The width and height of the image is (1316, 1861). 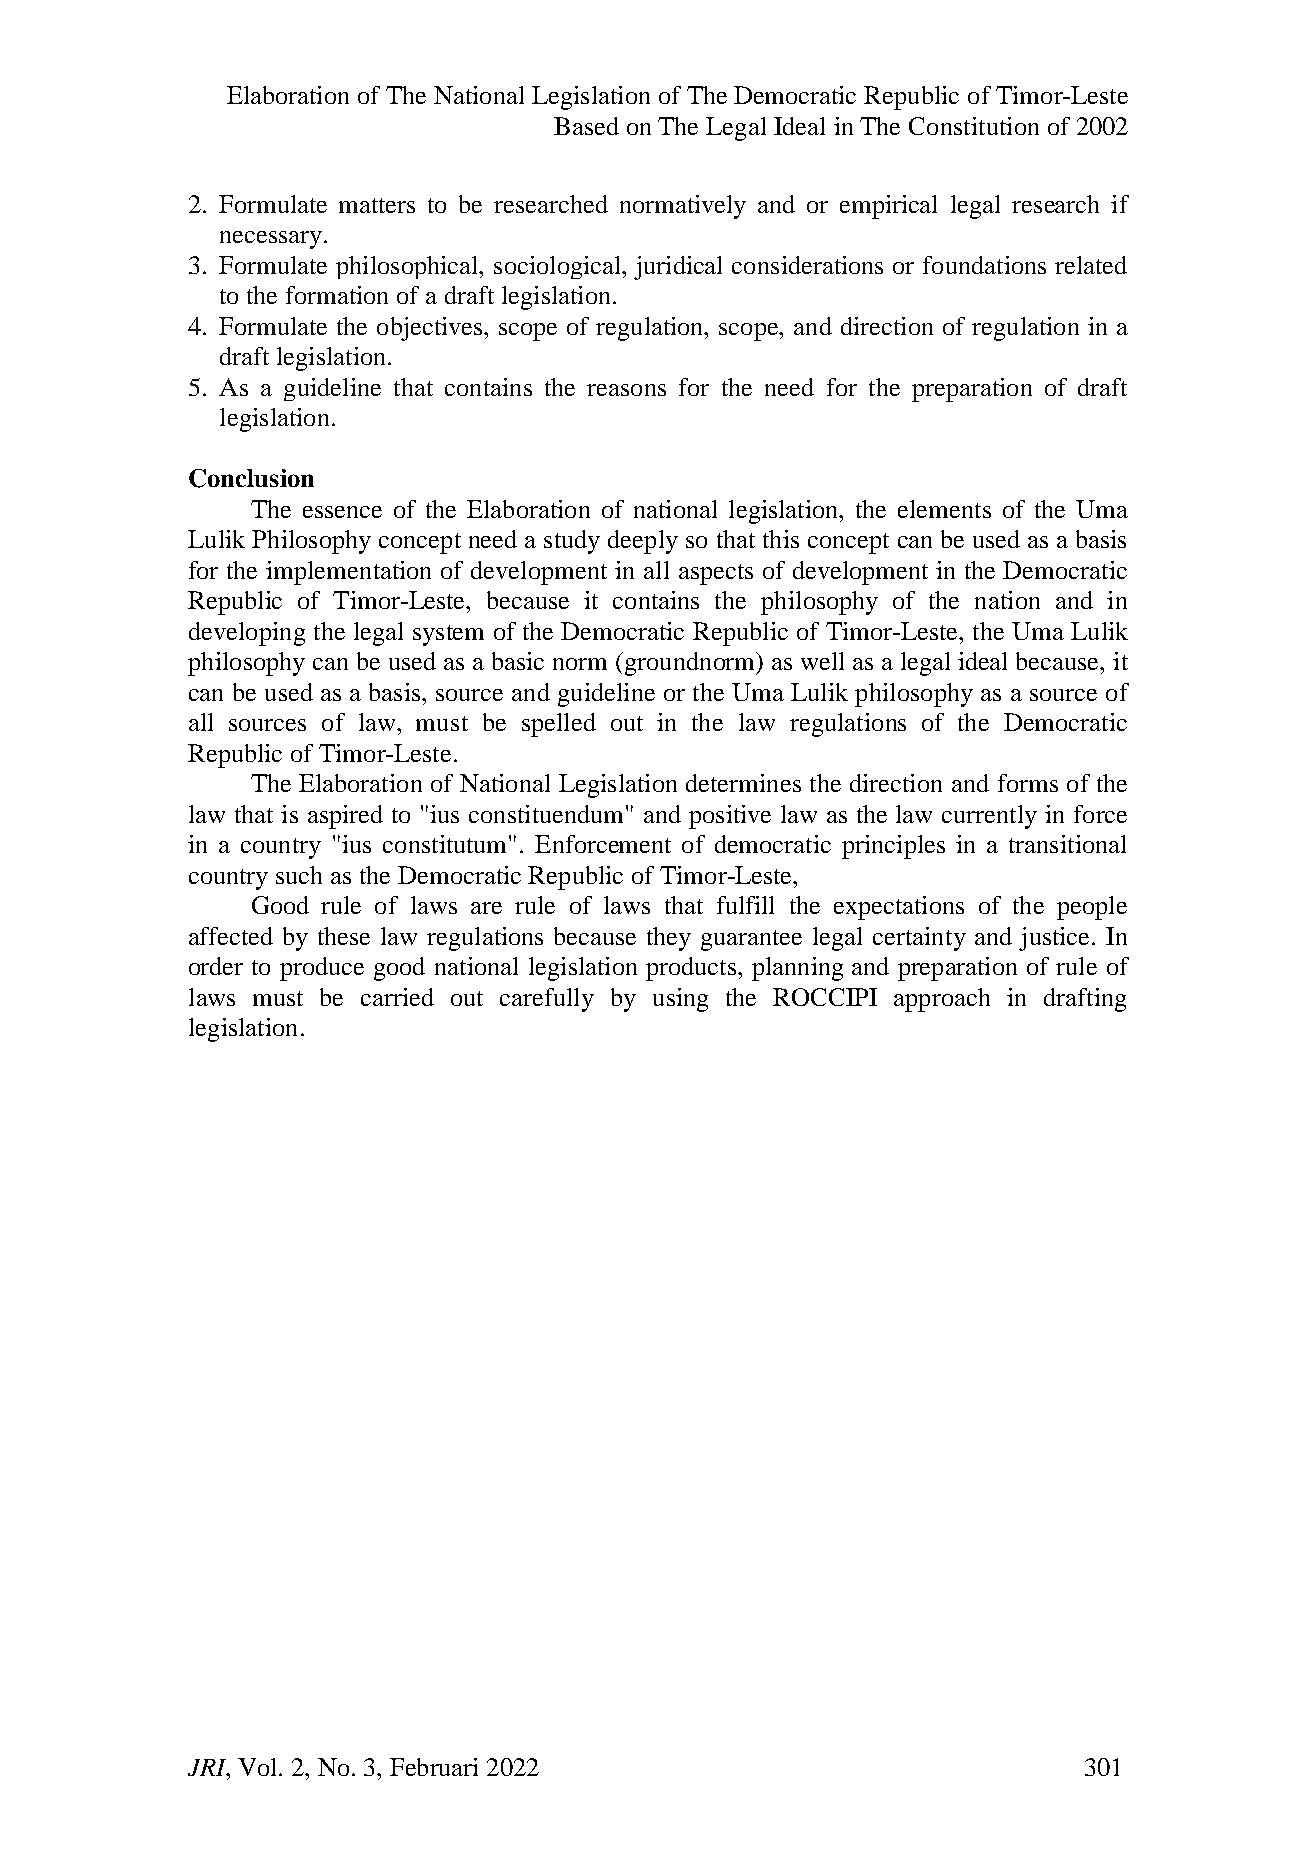 I want to click on they, so click(x=669, y=939).
